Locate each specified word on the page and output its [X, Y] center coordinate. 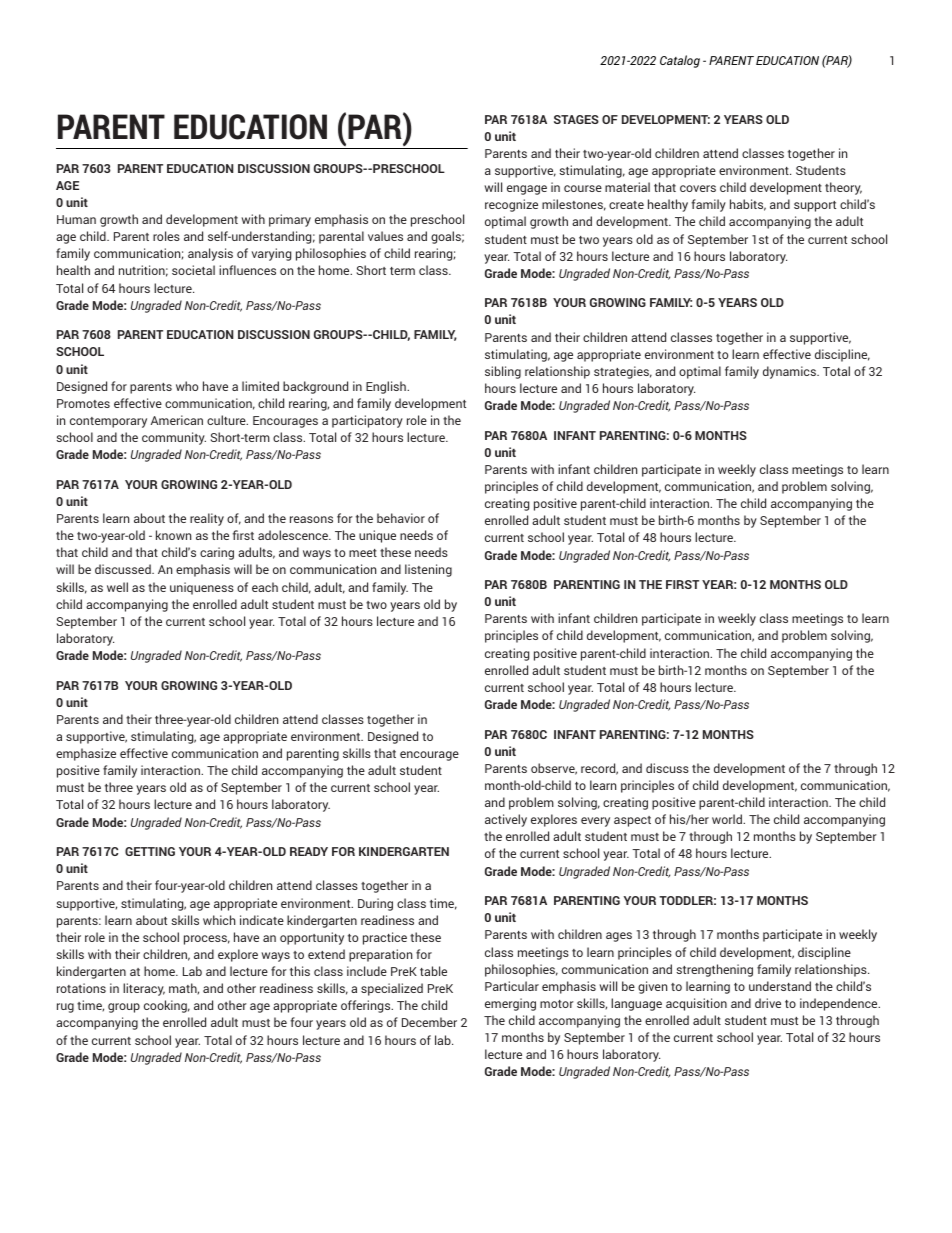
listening [428, 570]
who [187, 386]
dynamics [790, 372]
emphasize [86, 754]
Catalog [680, 61]
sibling [503, 372]
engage [527, 190]
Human [76, 219]
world [728, 819]
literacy [144, 989]
